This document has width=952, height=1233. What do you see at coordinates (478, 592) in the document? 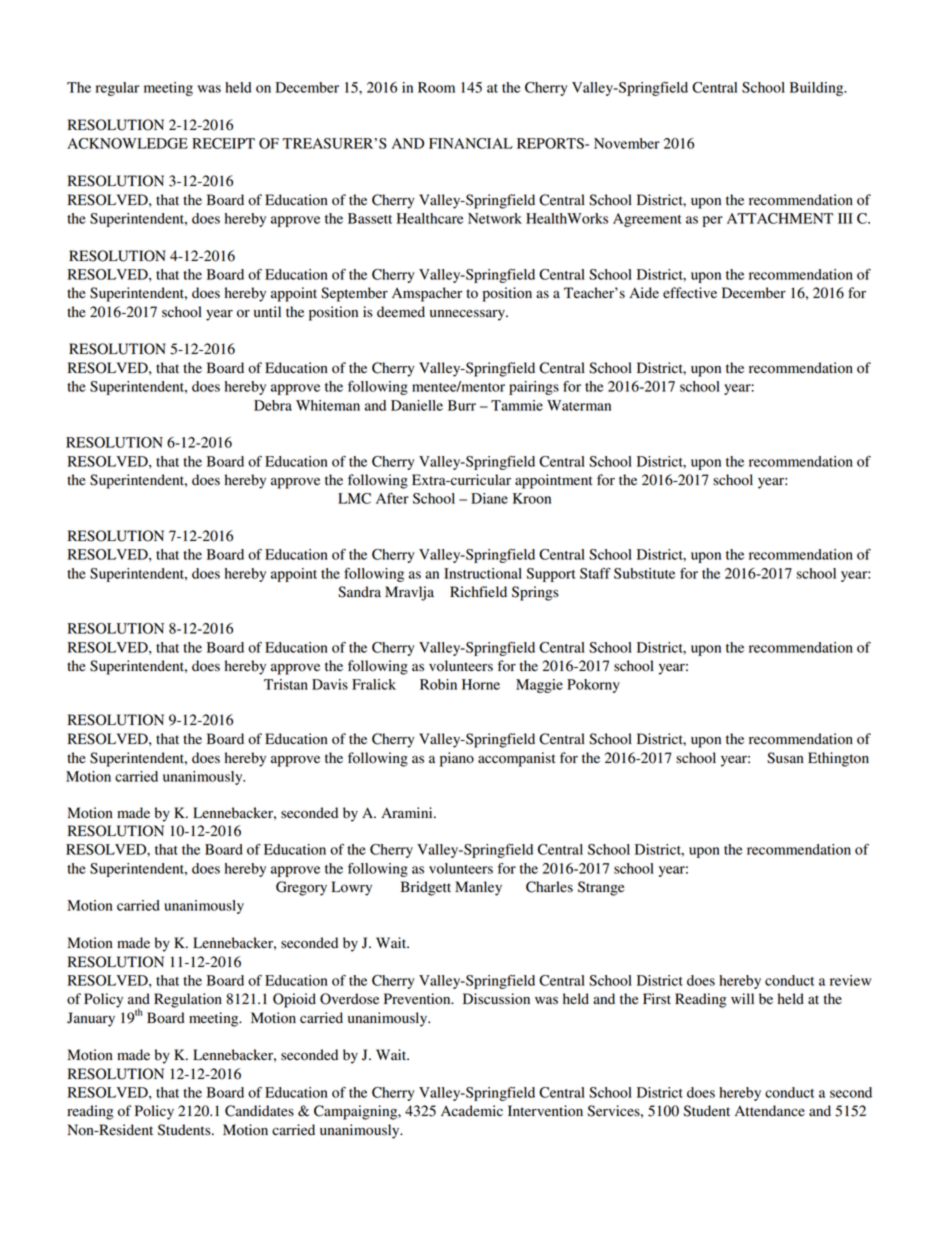
I see `Richfield` at bounding box center [478, 592].
